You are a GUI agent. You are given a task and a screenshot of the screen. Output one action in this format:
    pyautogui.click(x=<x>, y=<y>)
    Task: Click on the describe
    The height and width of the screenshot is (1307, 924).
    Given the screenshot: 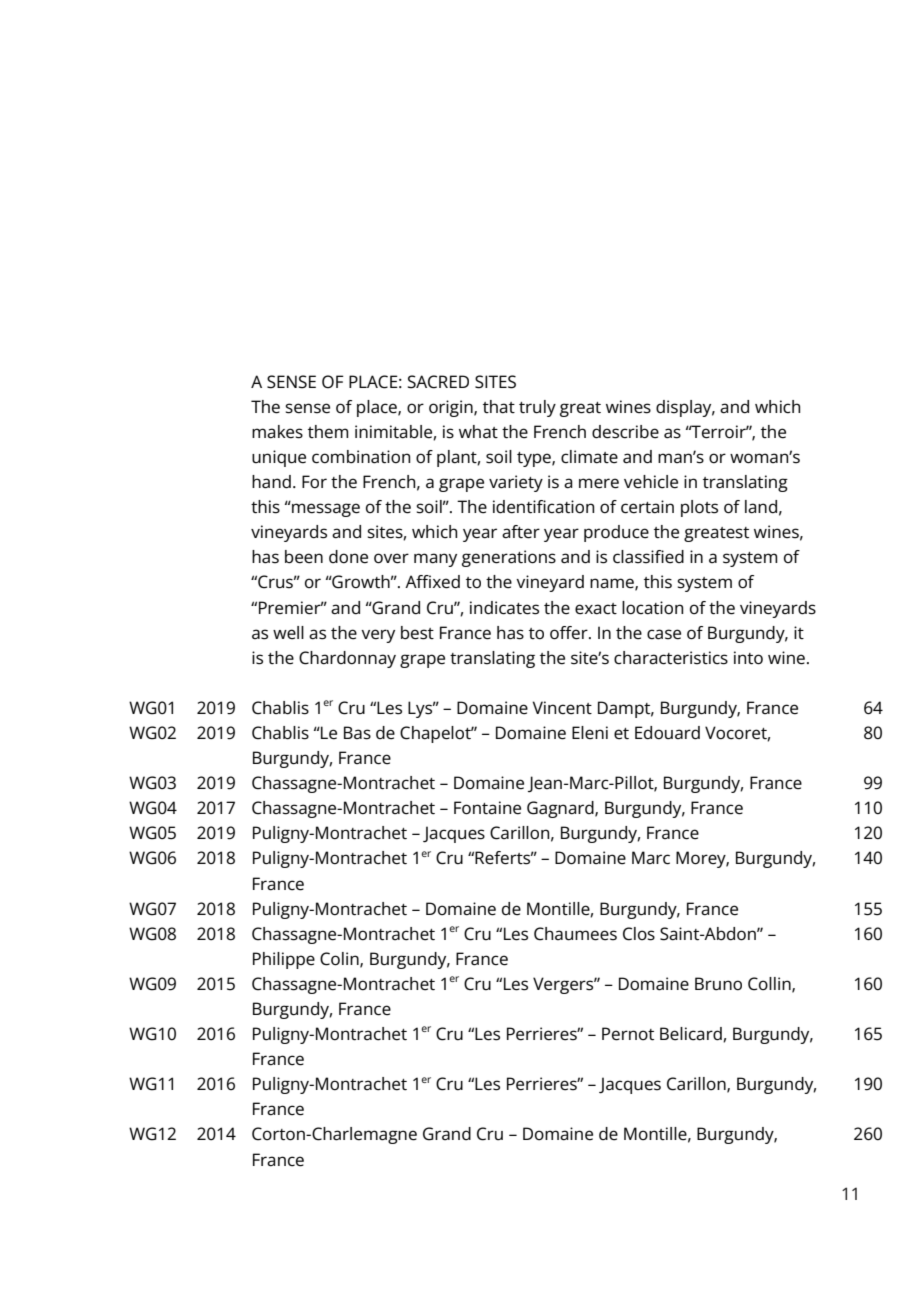 What is the action you would take?
    pyautogui.click(x=625, y=432)
